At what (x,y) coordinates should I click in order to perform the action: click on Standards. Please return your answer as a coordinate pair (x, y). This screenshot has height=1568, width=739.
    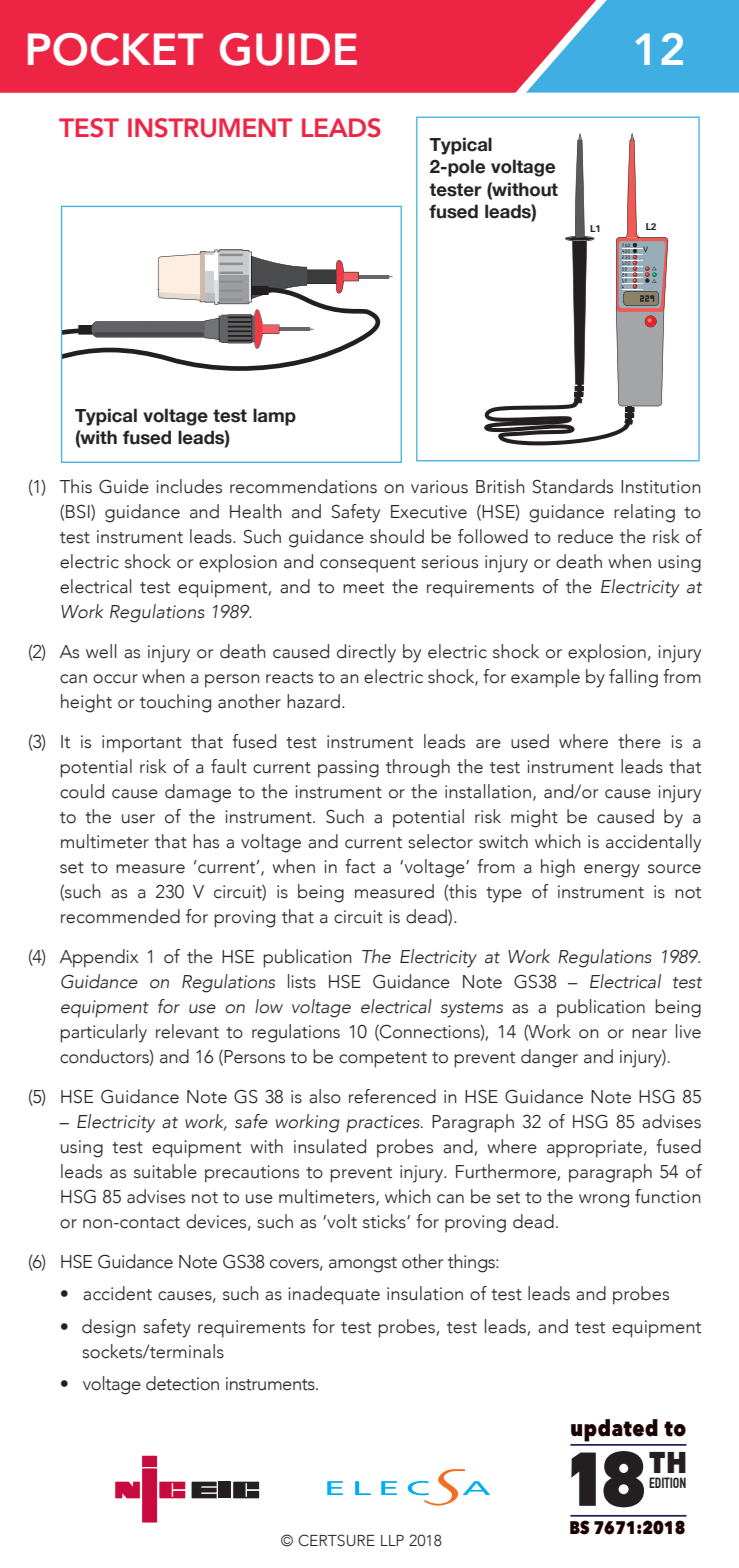
    Looking at the image, I should click on (573, 486).
